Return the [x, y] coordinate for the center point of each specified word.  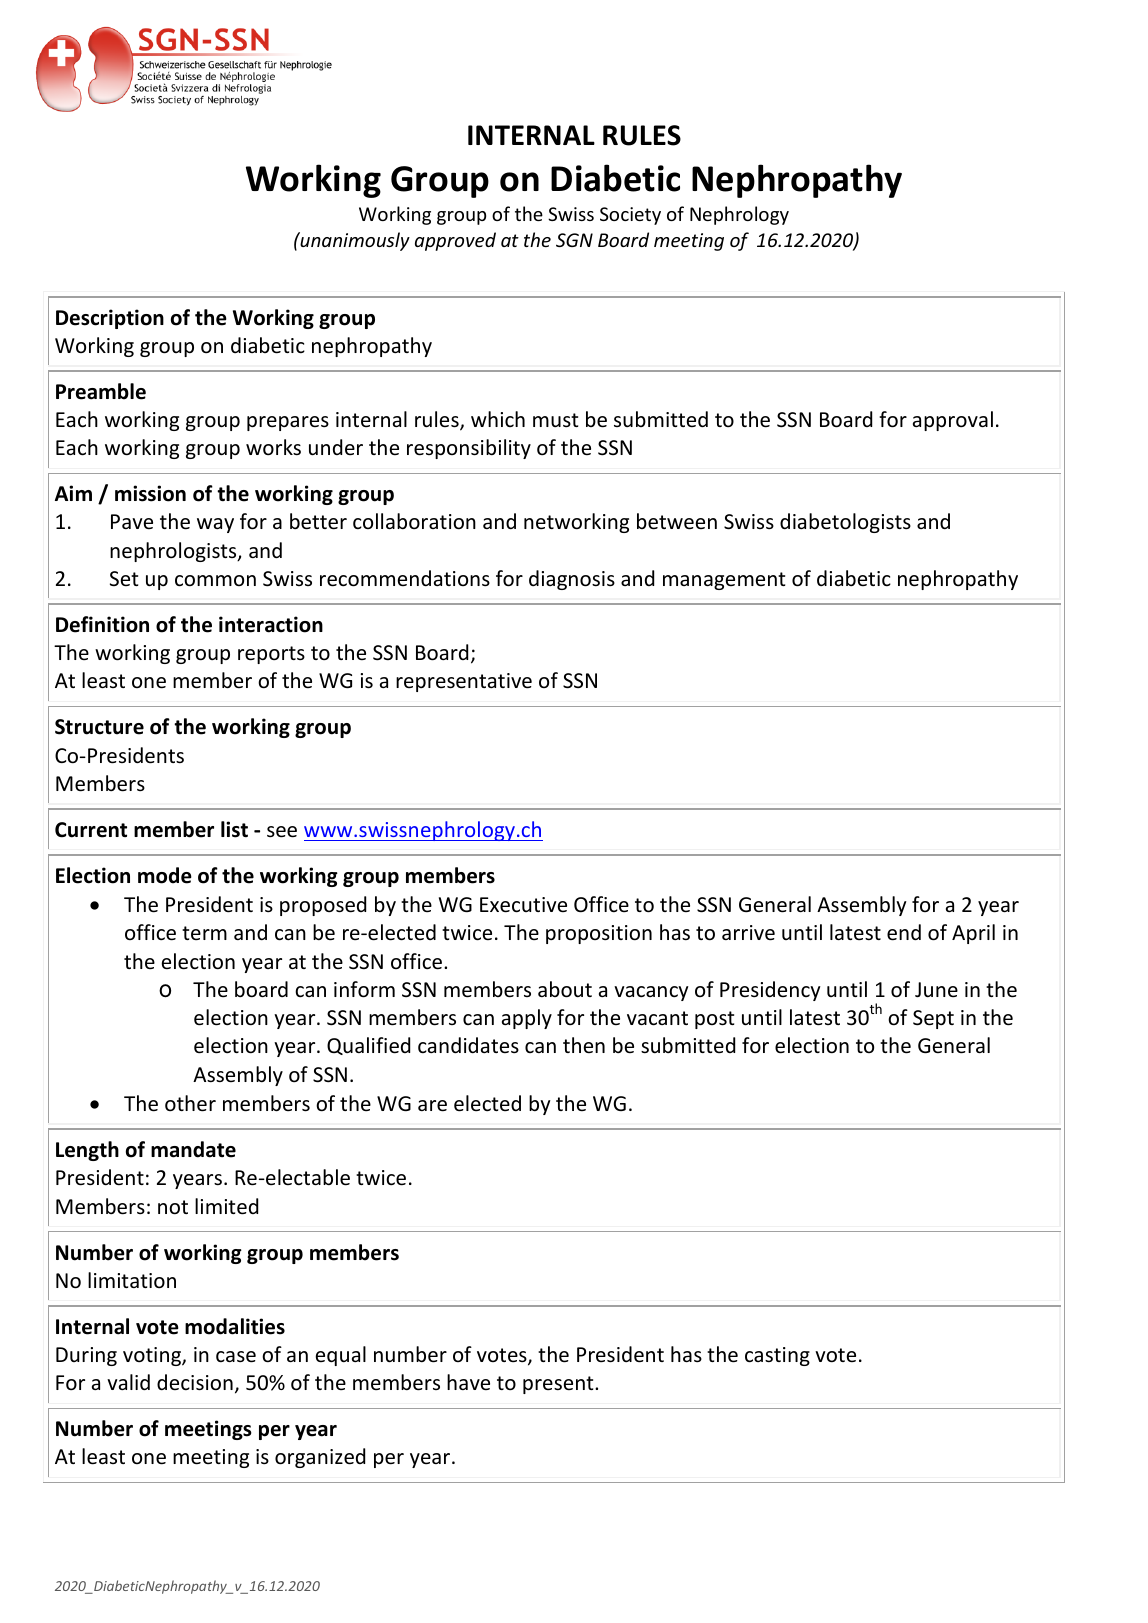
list [234, 829]
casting [777, 1356]
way [215, 525]
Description [110, 319]
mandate [193, 1149]
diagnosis [572, 580]
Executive [523, 905]
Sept [933, 1019]
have [468, 1382]
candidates [468, 1045]
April [973, 934]
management [724, 581]
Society [630, 216]
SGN [574, 240]
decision [195, 1382]
